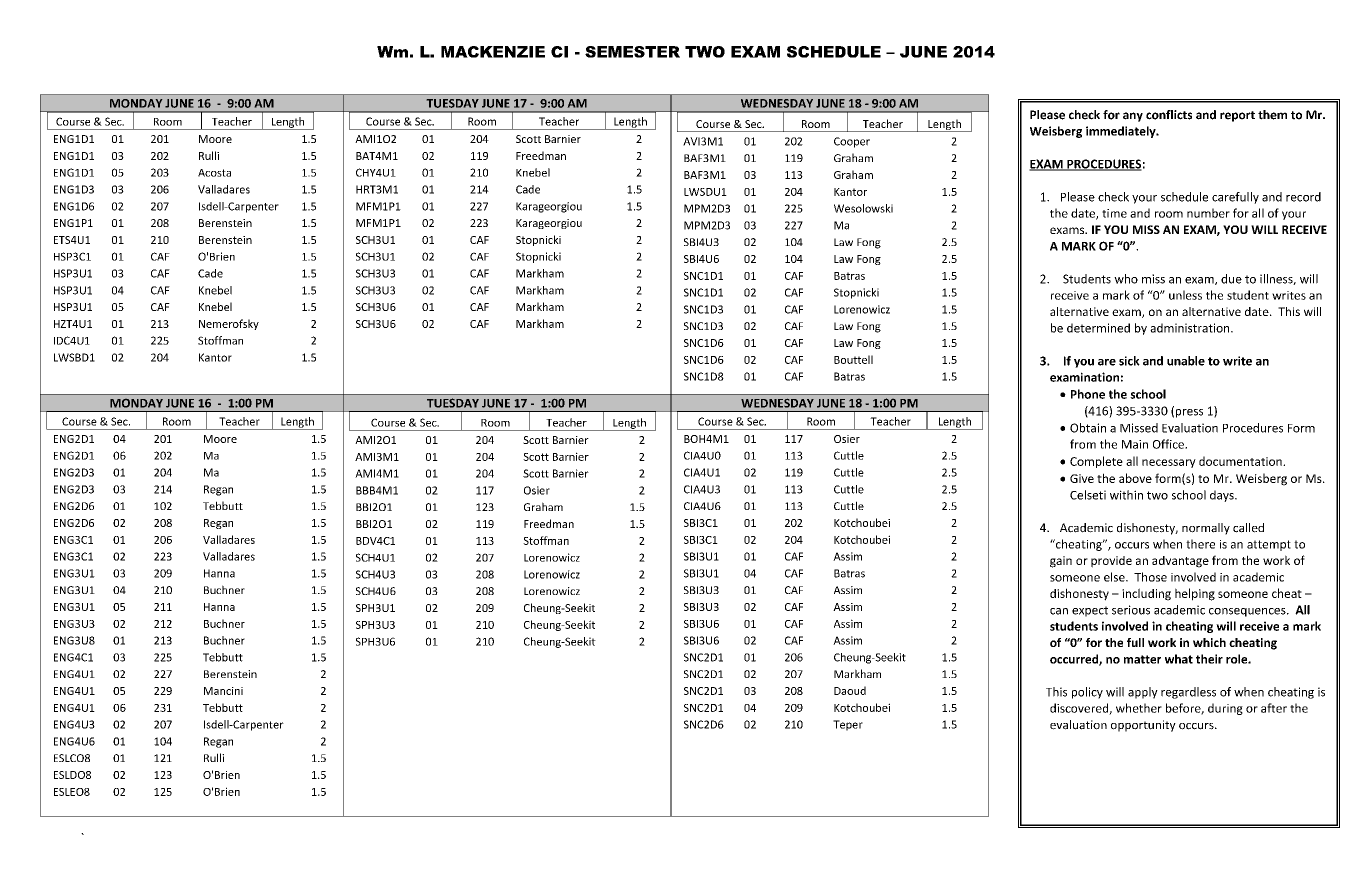  I want to click on conflicts, so click(1169, 115).
